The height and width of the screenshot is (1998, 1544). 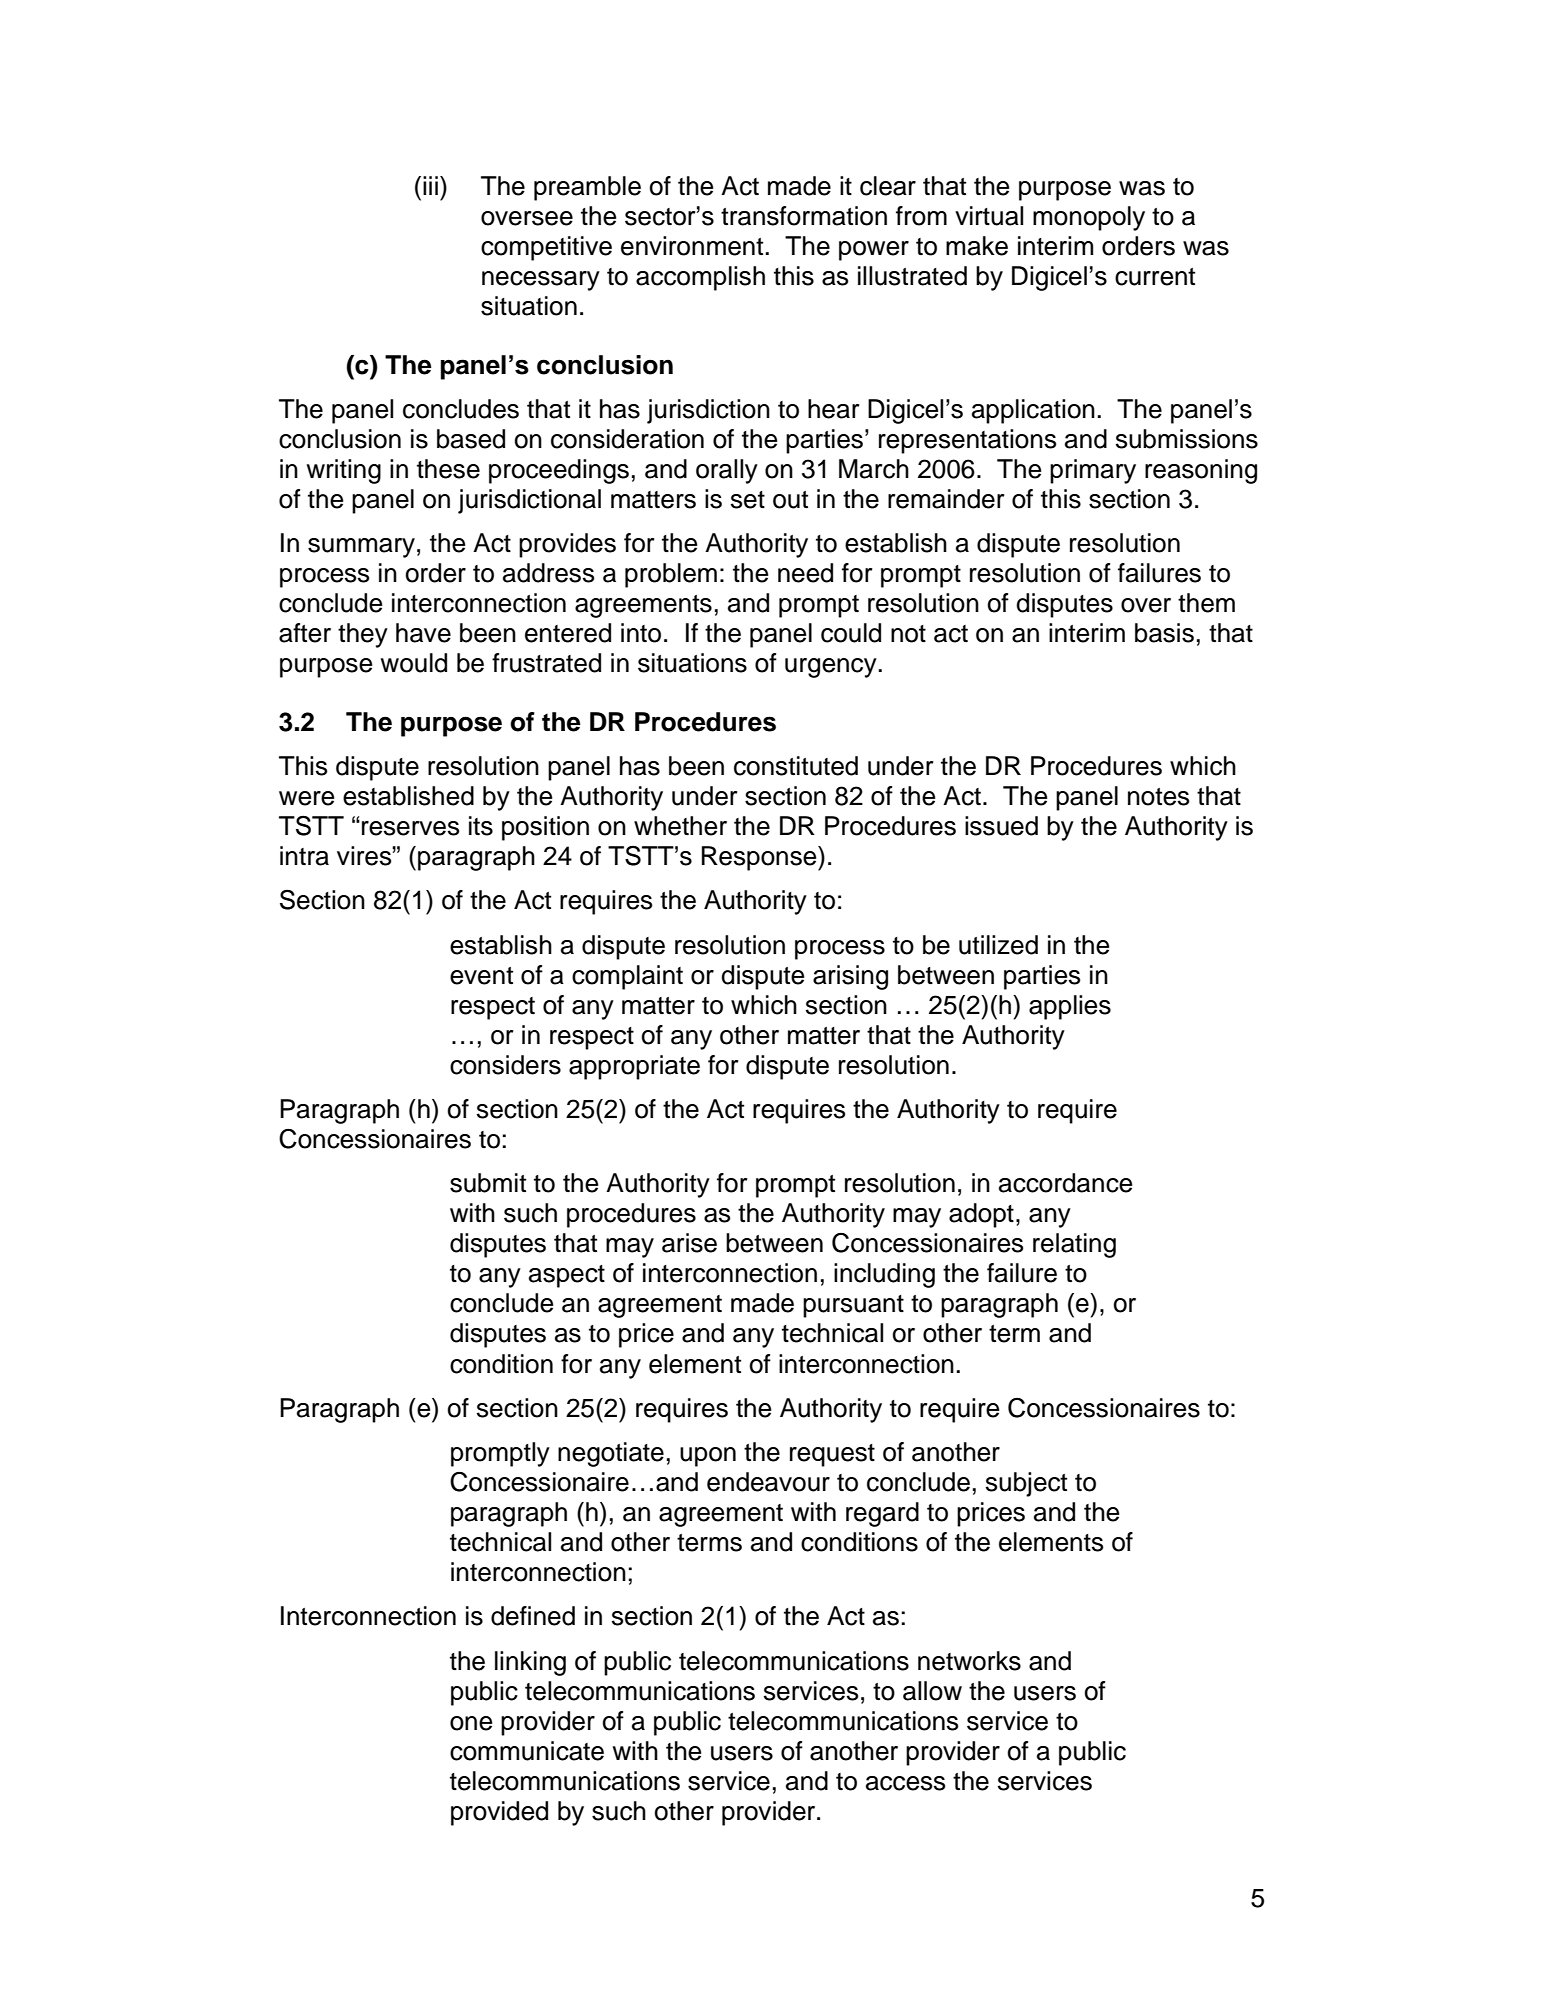 What do you see at coordinates (488, 1183) in the screenshot?
I see `submit` at bounding box center [488, 1183].
